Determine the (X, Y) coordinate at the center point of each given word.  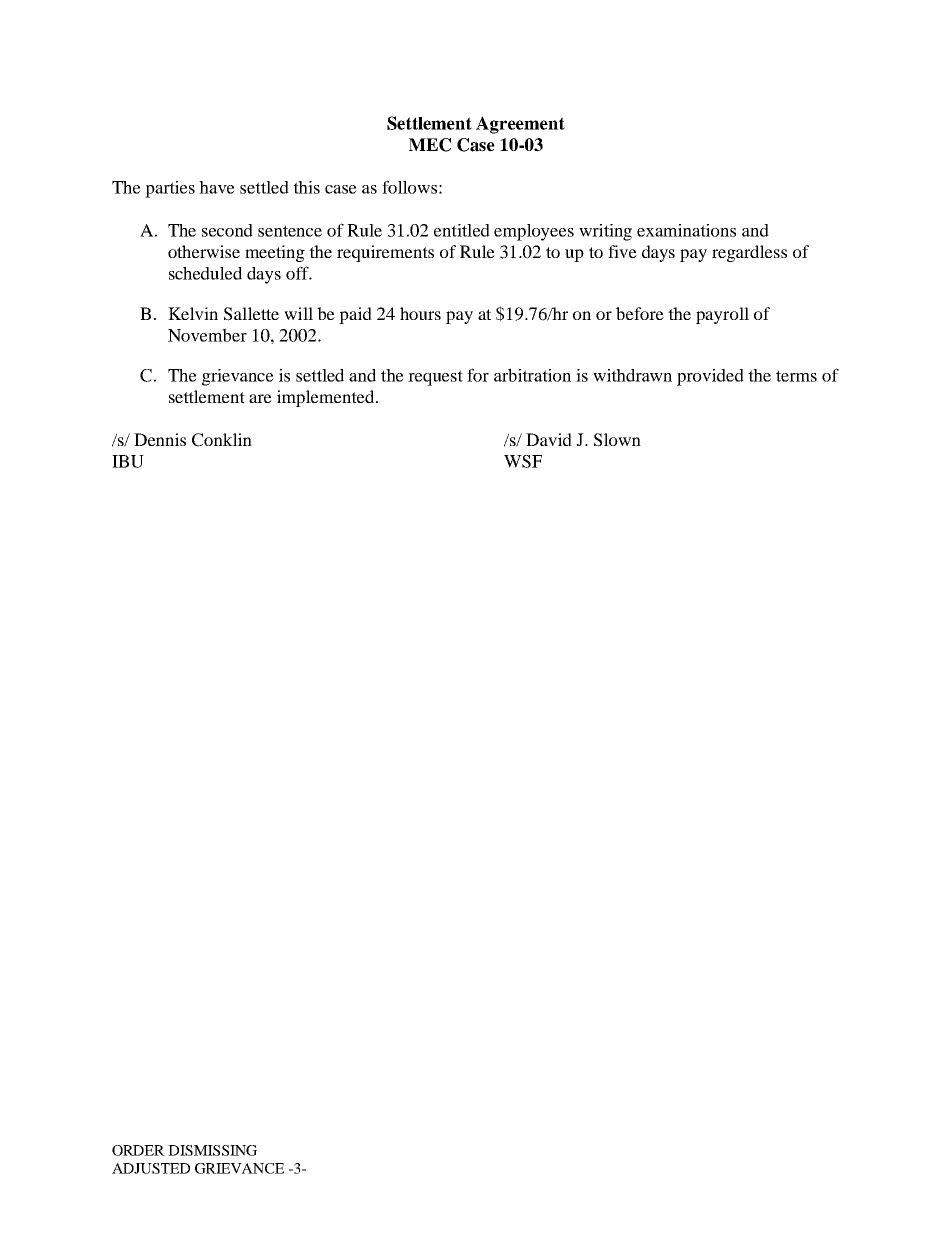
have (217, 187)
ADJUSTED (151, 1168)
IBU (128, 461)
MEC (430, 145)
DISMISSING (212, 1150)
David (549, 439)
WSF (523, 461)
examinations (686, 230)
